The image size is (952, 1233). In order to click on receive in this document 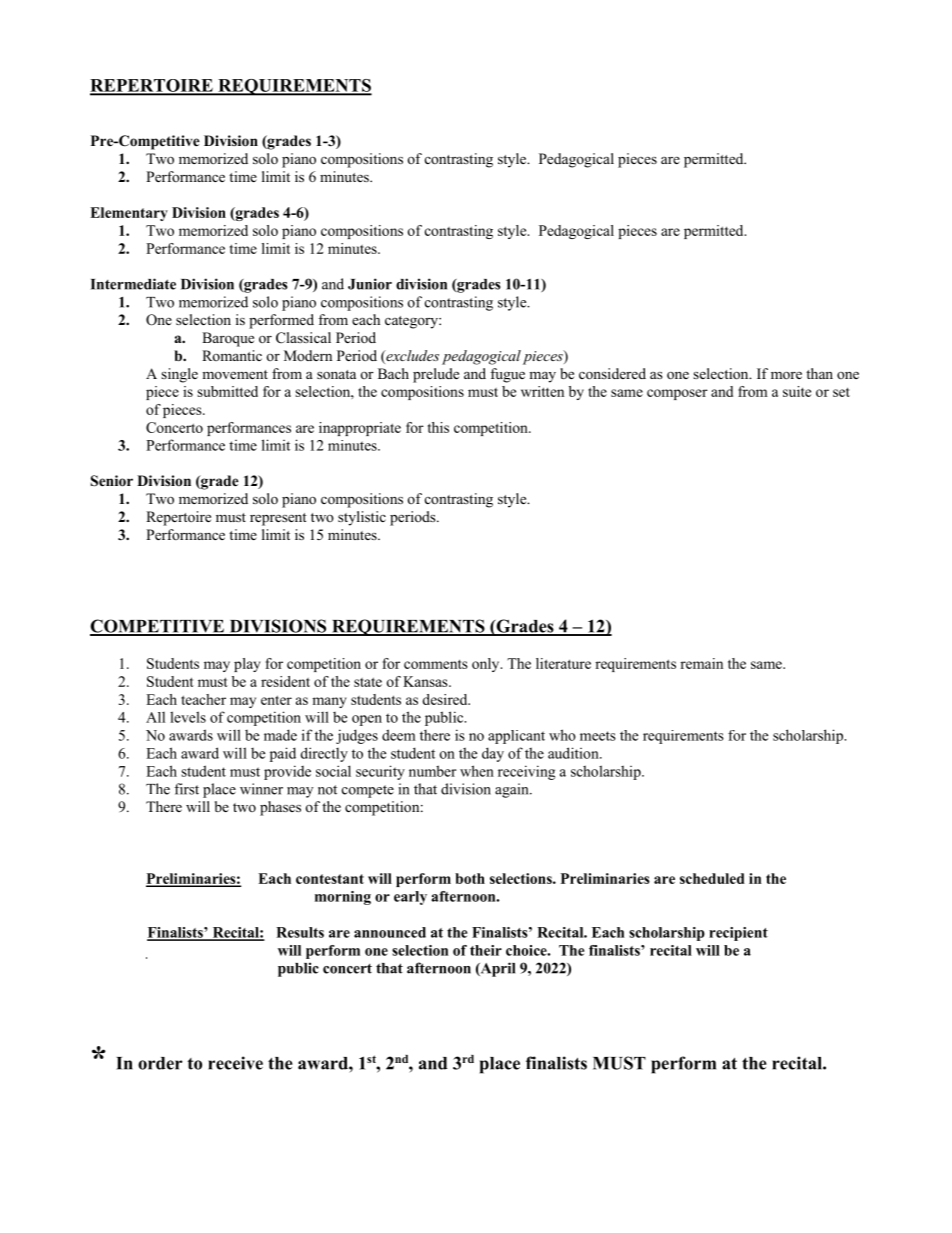, I will do `click(235, 1063)`.
